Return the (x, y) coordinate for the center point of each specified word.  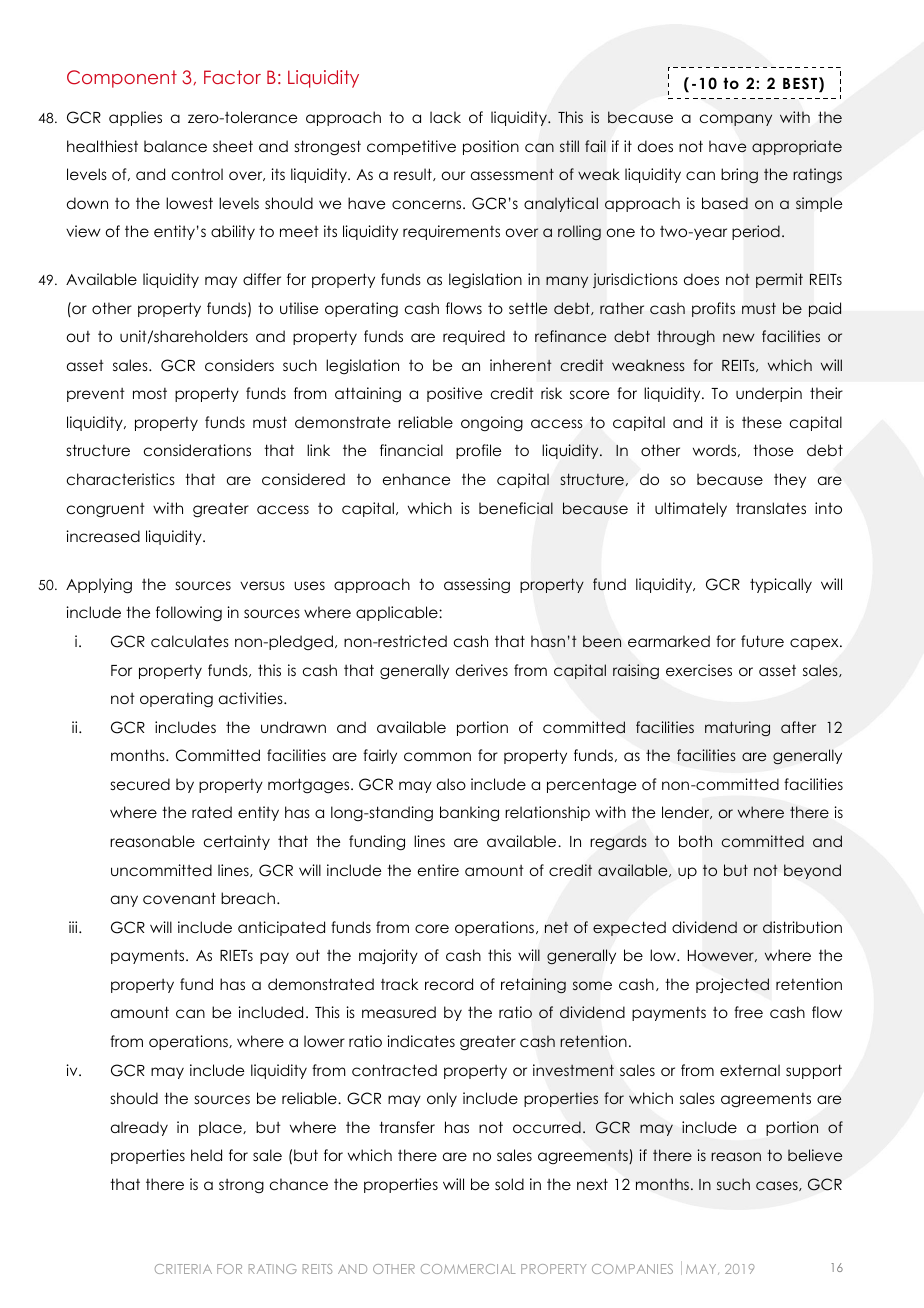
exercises (699, 670)
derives (482, 670)
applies (135, 118)
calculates (190, 641)
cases (778, 1186)
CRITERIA (183, 1269)
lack (445, 117)
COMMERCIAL (468, 1269)
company (736, 120)
